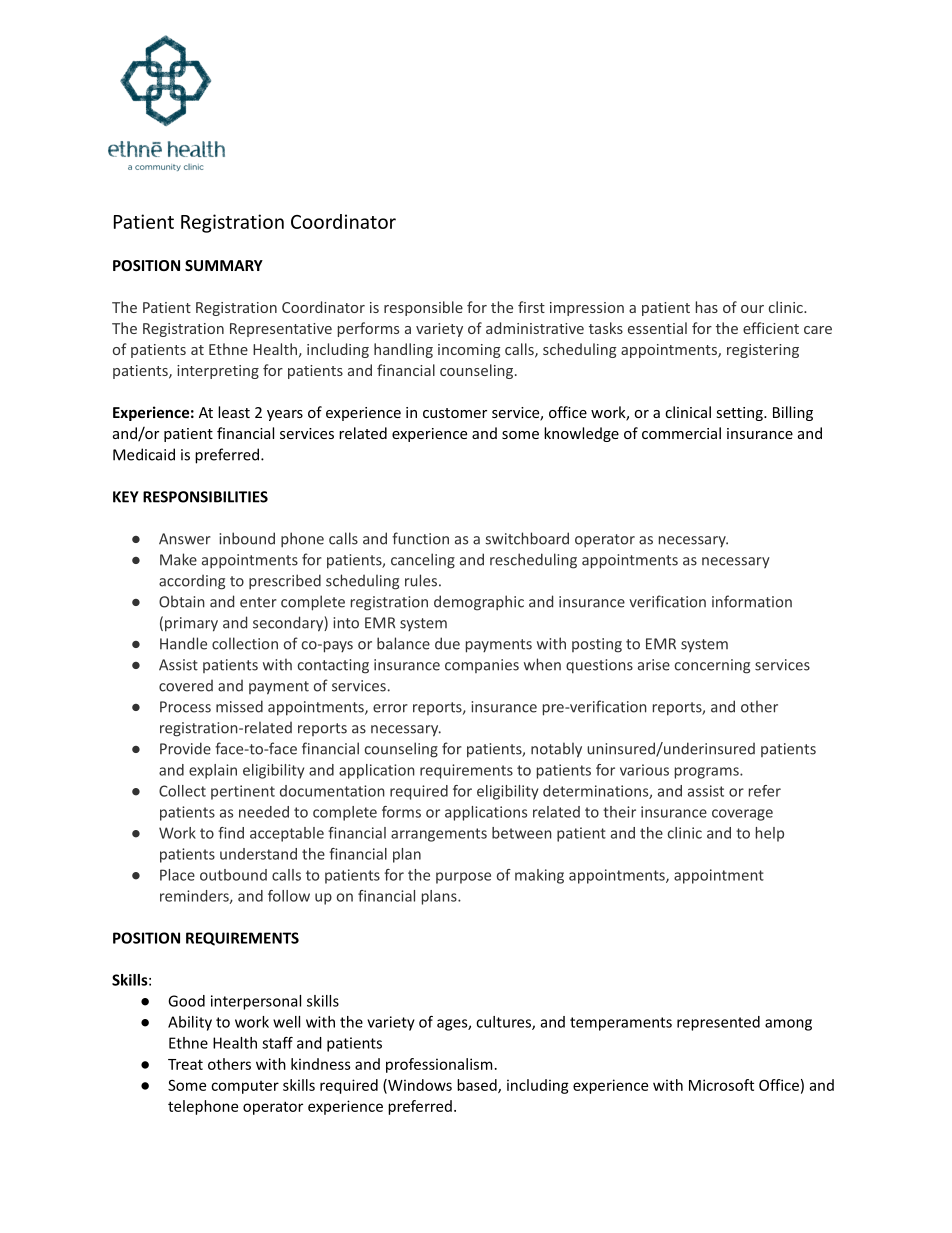 This screenshot has width=952, height=1233. I want to click on function, so click(420, 538).
